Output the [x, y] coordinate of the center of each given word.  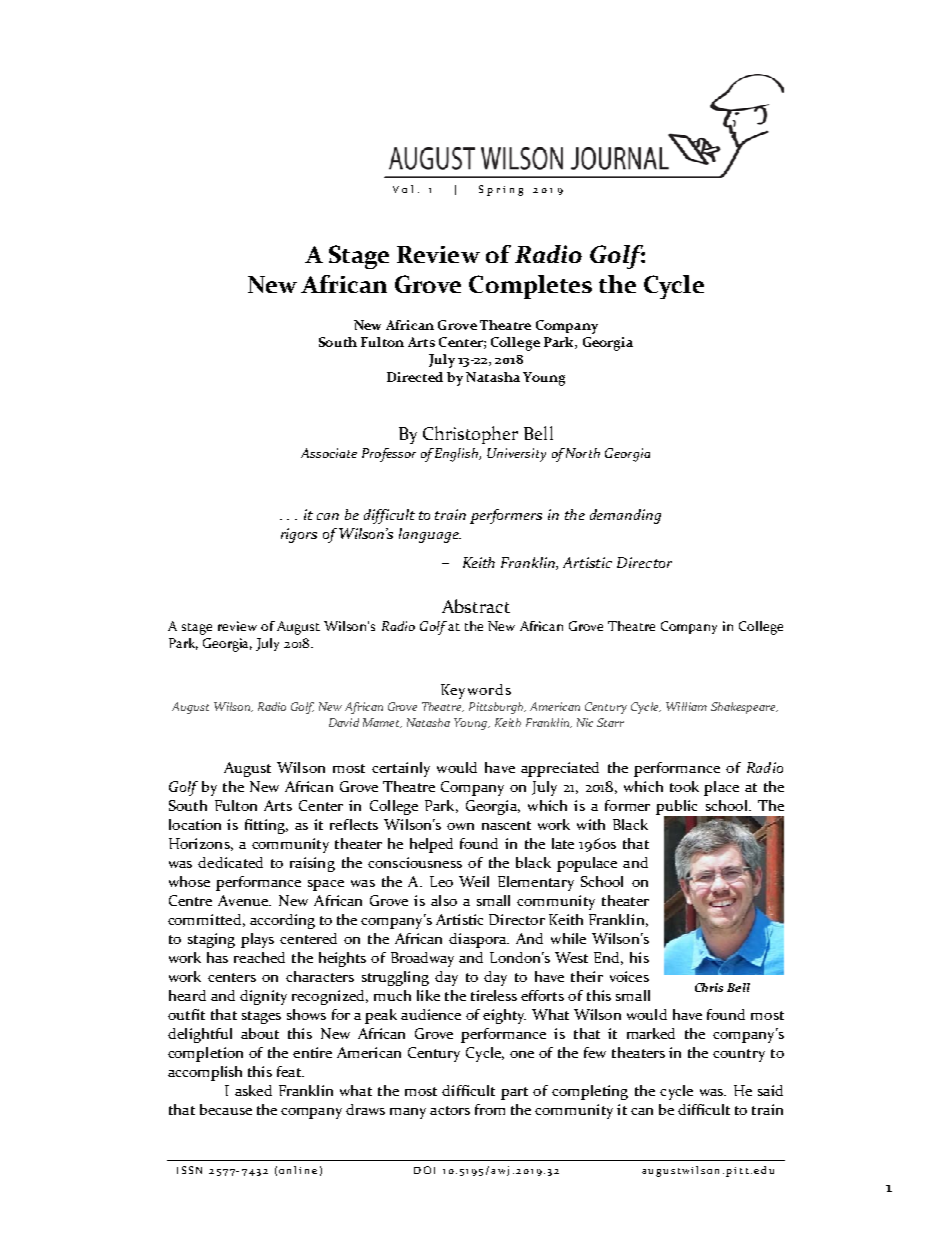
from [490, 1109]
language [430, 535]
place [721, 788]
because [226, 1109]
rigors [299, 535]
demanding [625, 516]
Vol [403, 189]
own [460, 826]
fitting [266, 826]
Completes [530, 287]
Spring [501, 190]
